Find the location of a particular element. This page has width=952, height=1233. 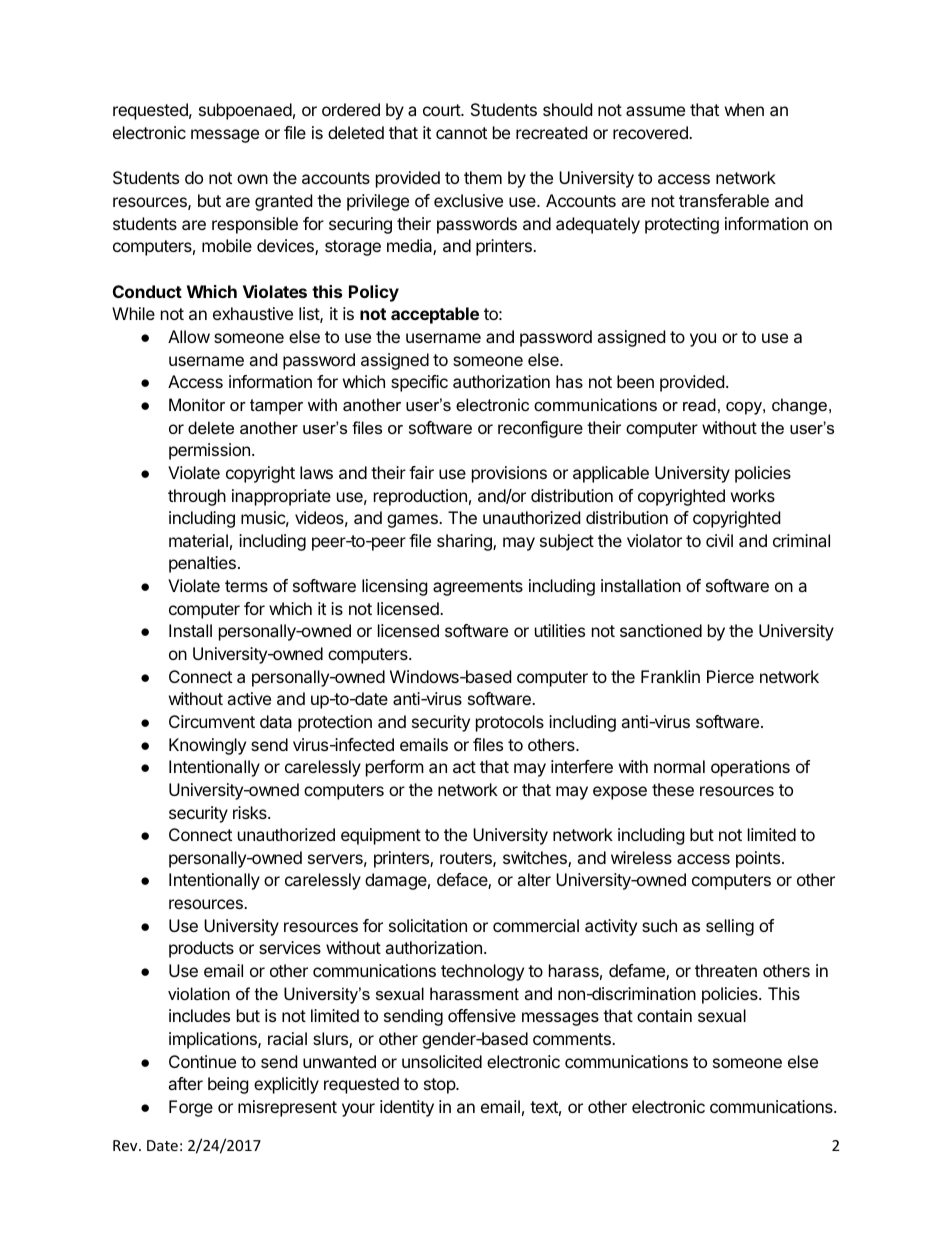

sanctioned is located at coordinates (661, 630).
